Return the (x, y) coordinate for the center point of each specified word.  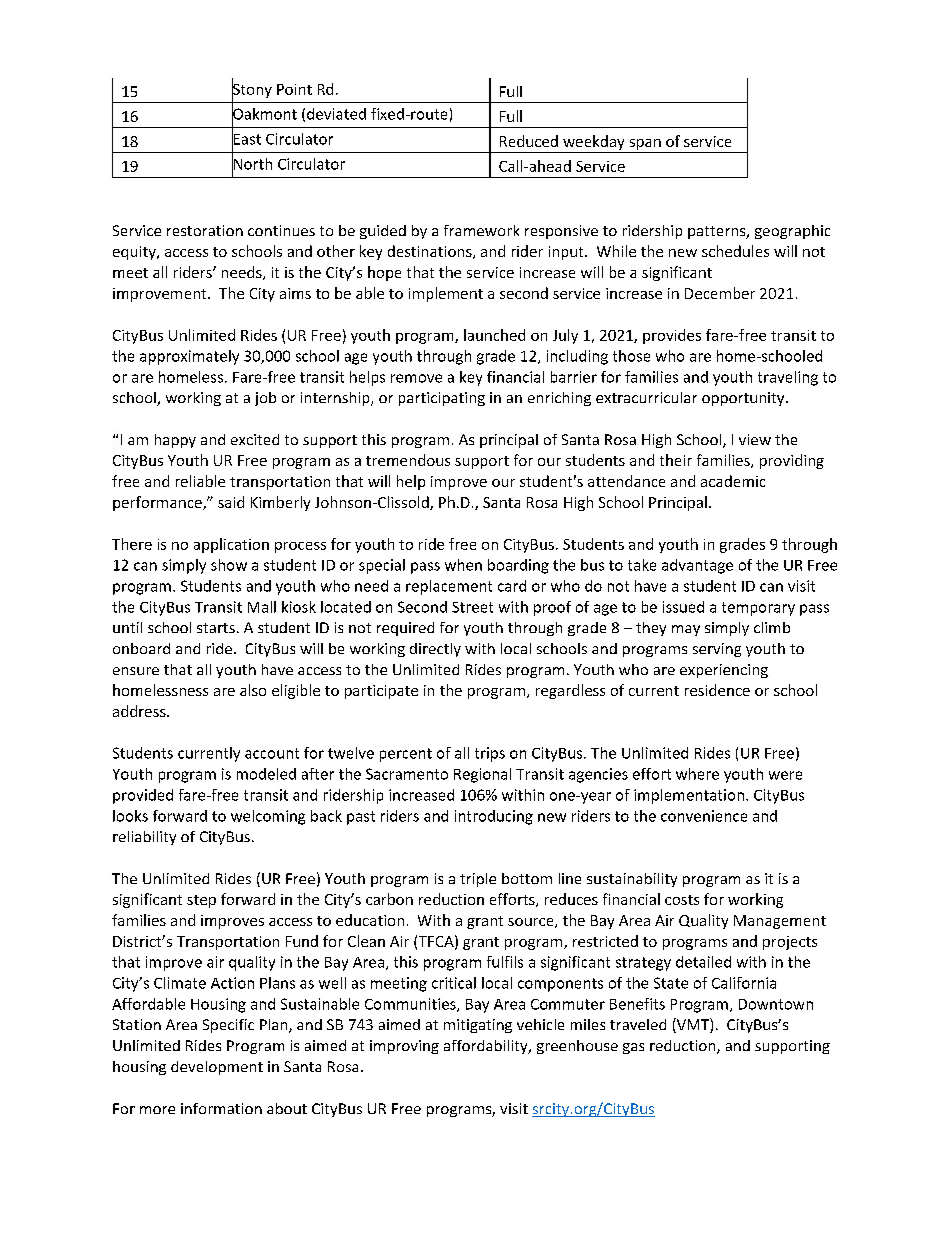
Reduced (529, 141)
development (217, 1068)
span (645, 146)
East (246, 139)
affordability (487, 1047)
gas (633, 1048)
